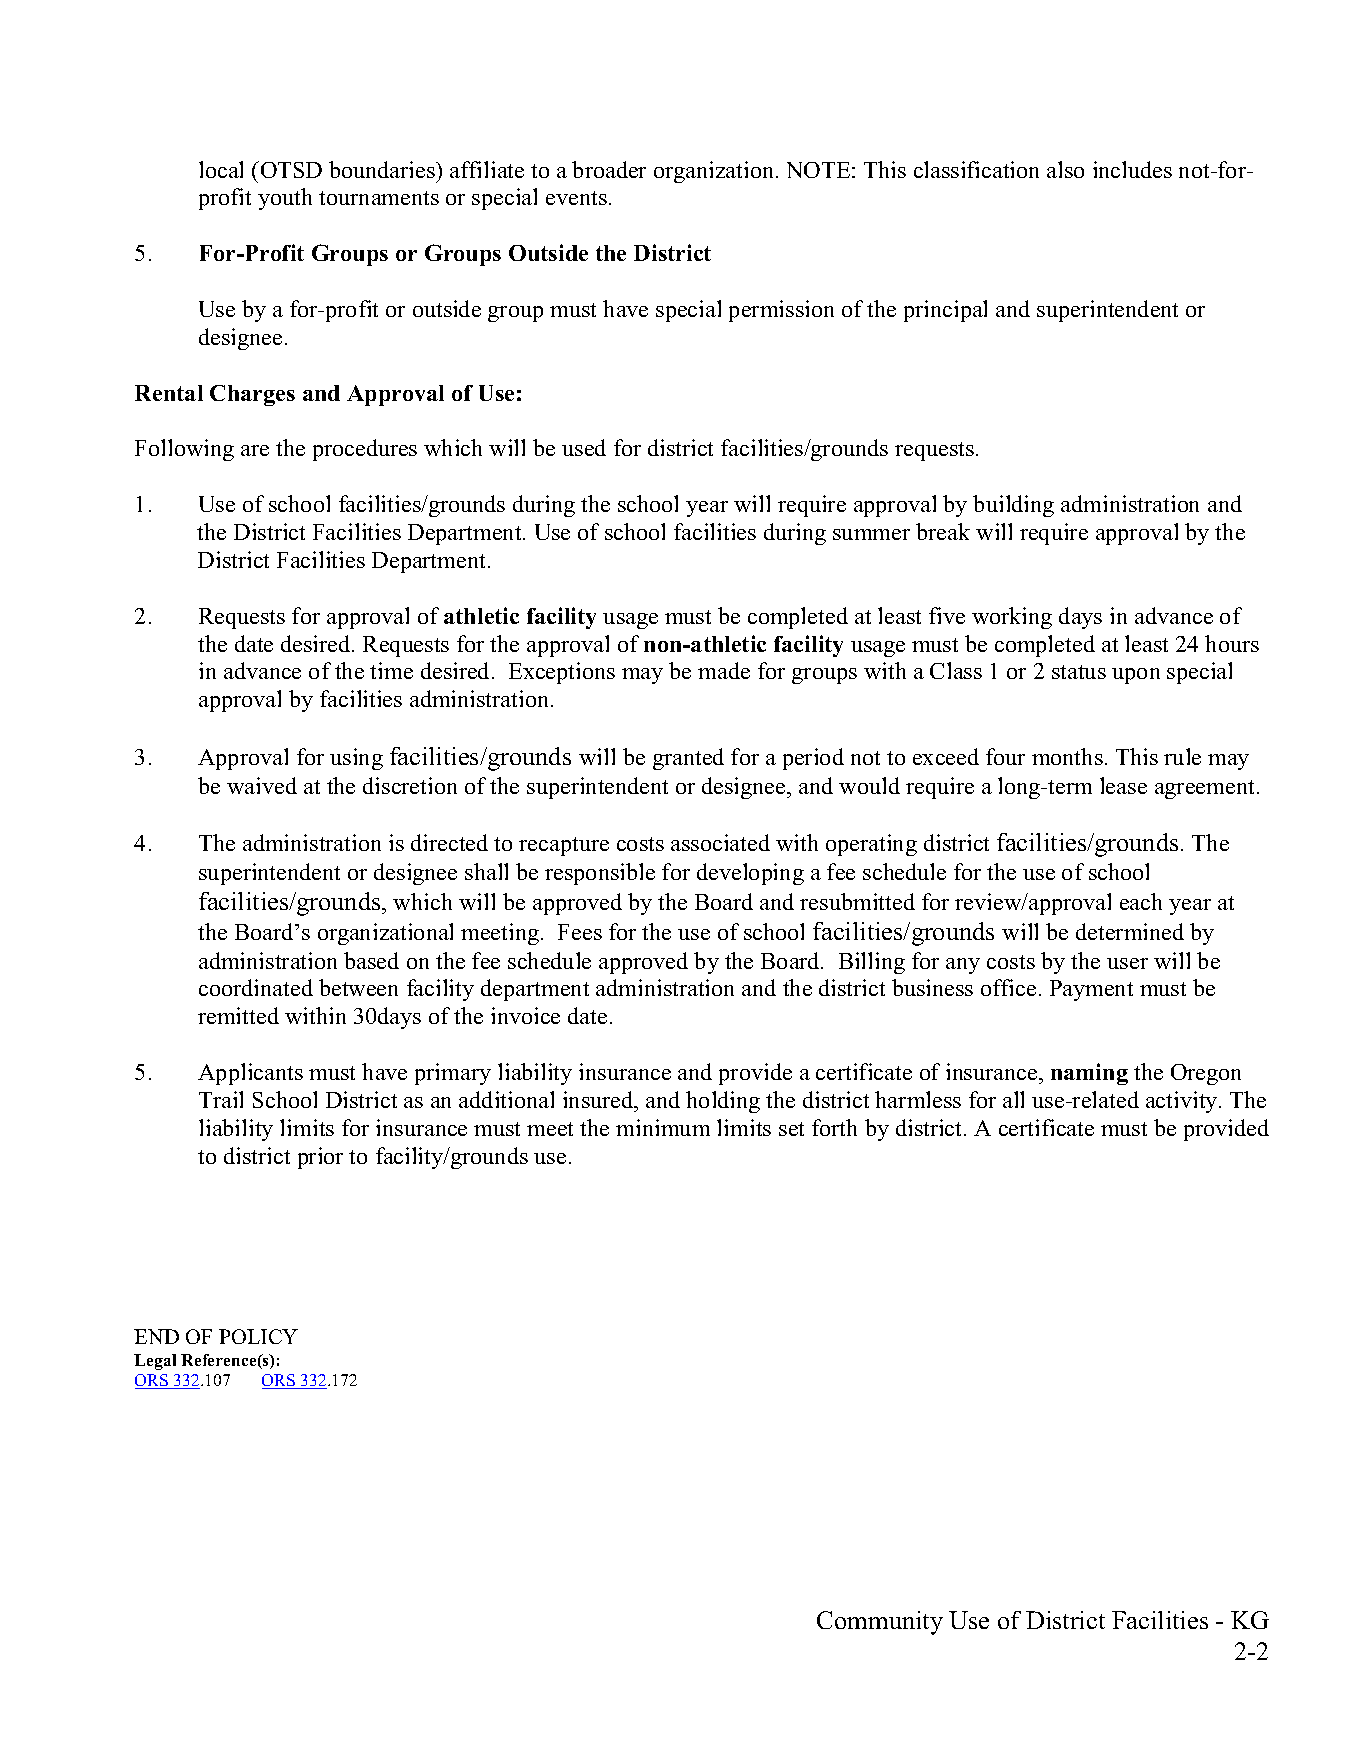 Image resolution: width=1349 pixels, height=1746 pixels. Describe the element at coordinates (371, 960) in the screenshot. I see `based` at that location.
